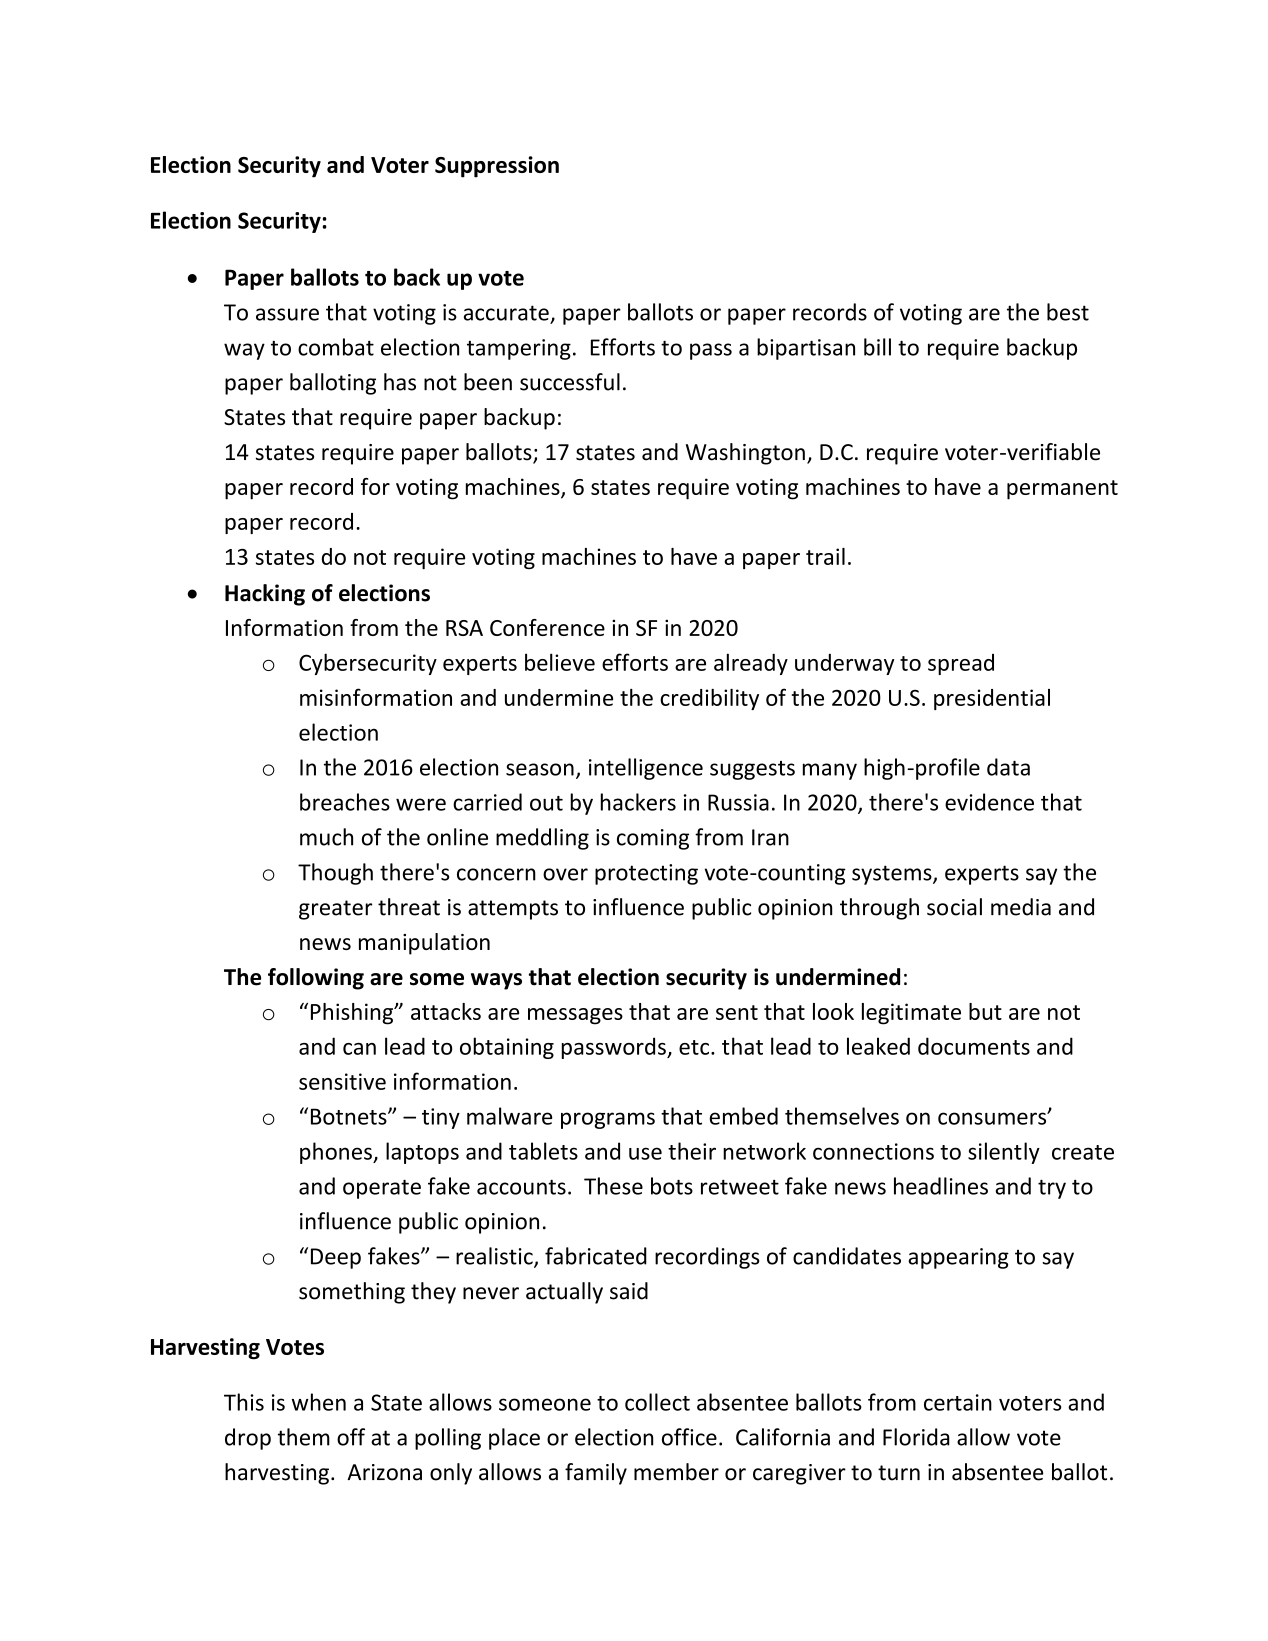  Describe the element at coordinates (751, 664) in the image. I see `already` at that location.
